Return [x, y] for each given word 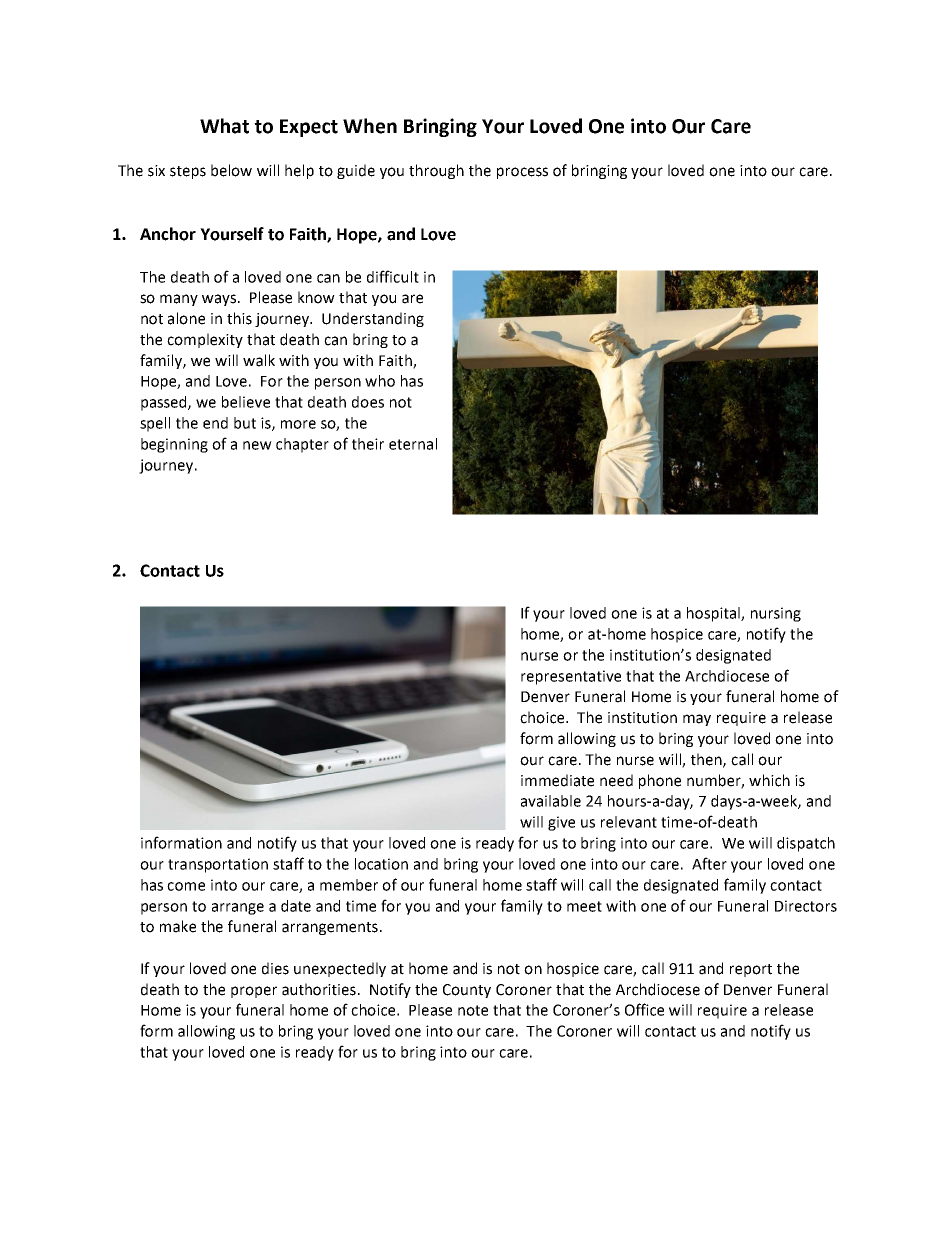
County [467, 991]
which [769, 780]
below [231, 170]
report [751, 970]
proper [254, 992]
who [380, 381]
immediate [557, 780]
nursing [776, 614]
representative [571, 677]
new [257, 445]
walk [259, 360]
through [436, 171]
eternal [413, 444]
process [522, 173]
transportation [218, 865]
